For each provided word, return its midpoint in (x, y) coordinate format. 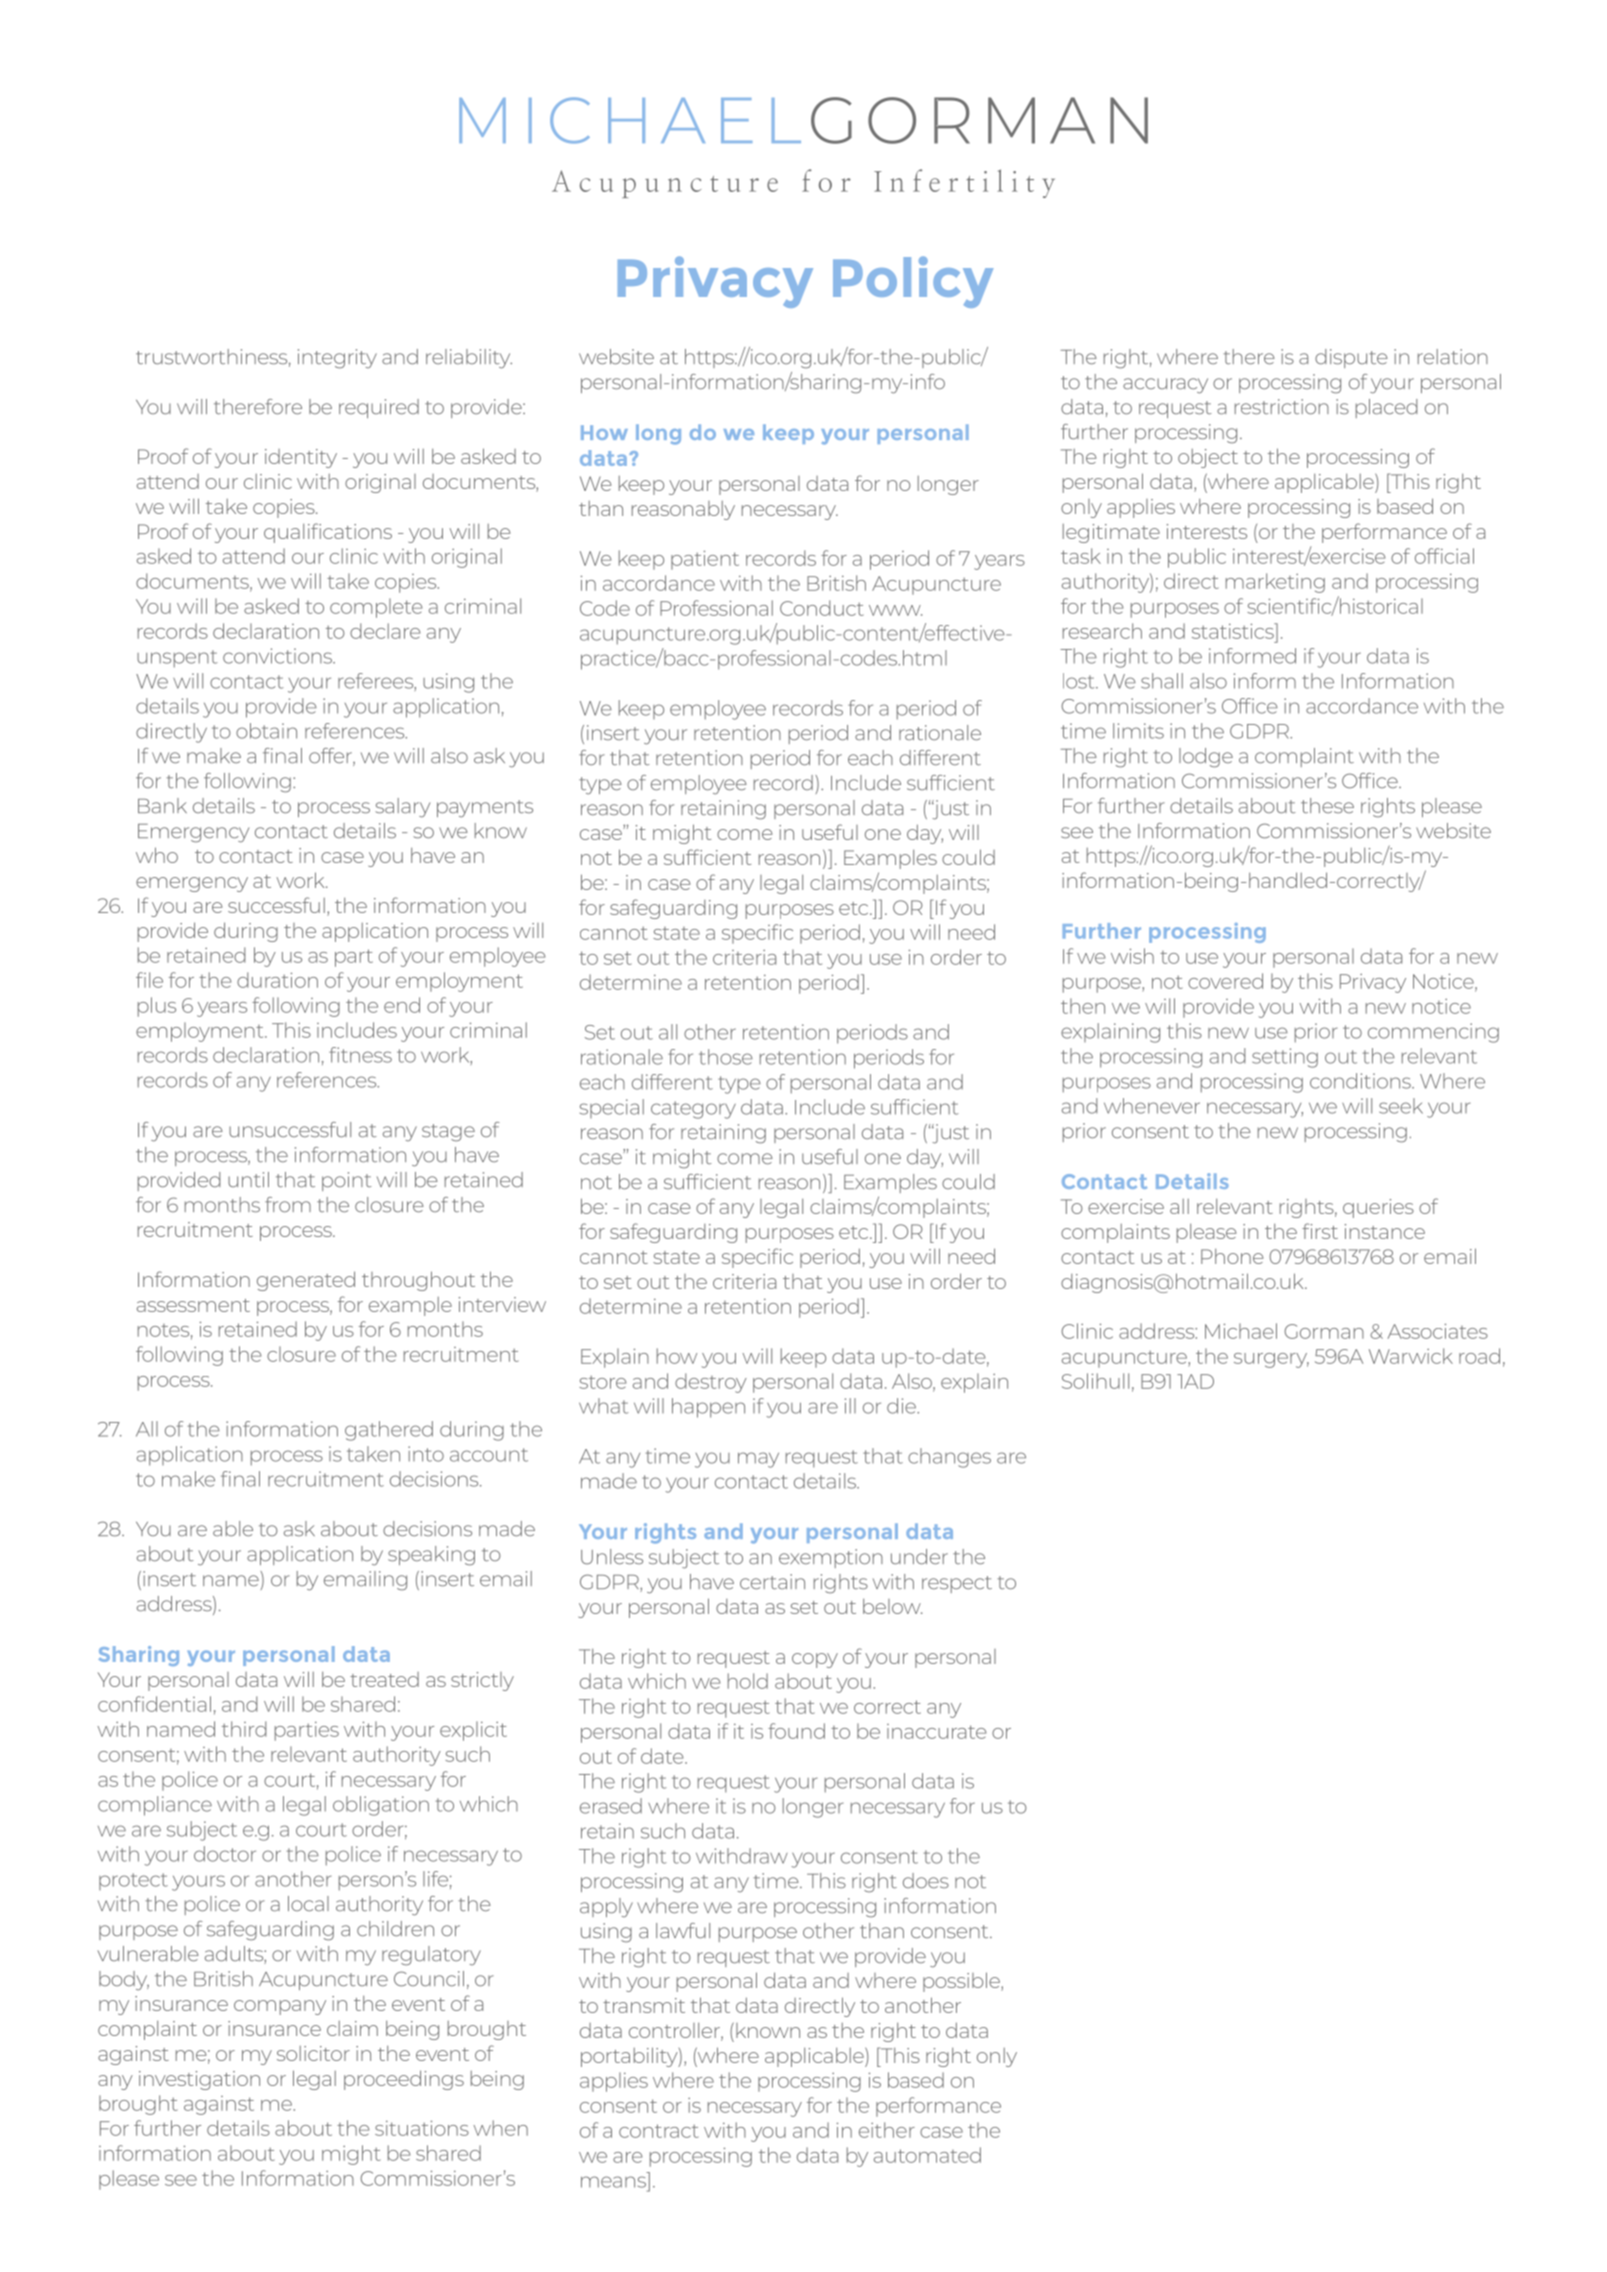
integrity (337, 359)
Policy (913, 282)
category (693, 1110)
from (288, 1204)
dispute (1351, 358)
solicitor (313, 2053)
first (1320, 1231)
